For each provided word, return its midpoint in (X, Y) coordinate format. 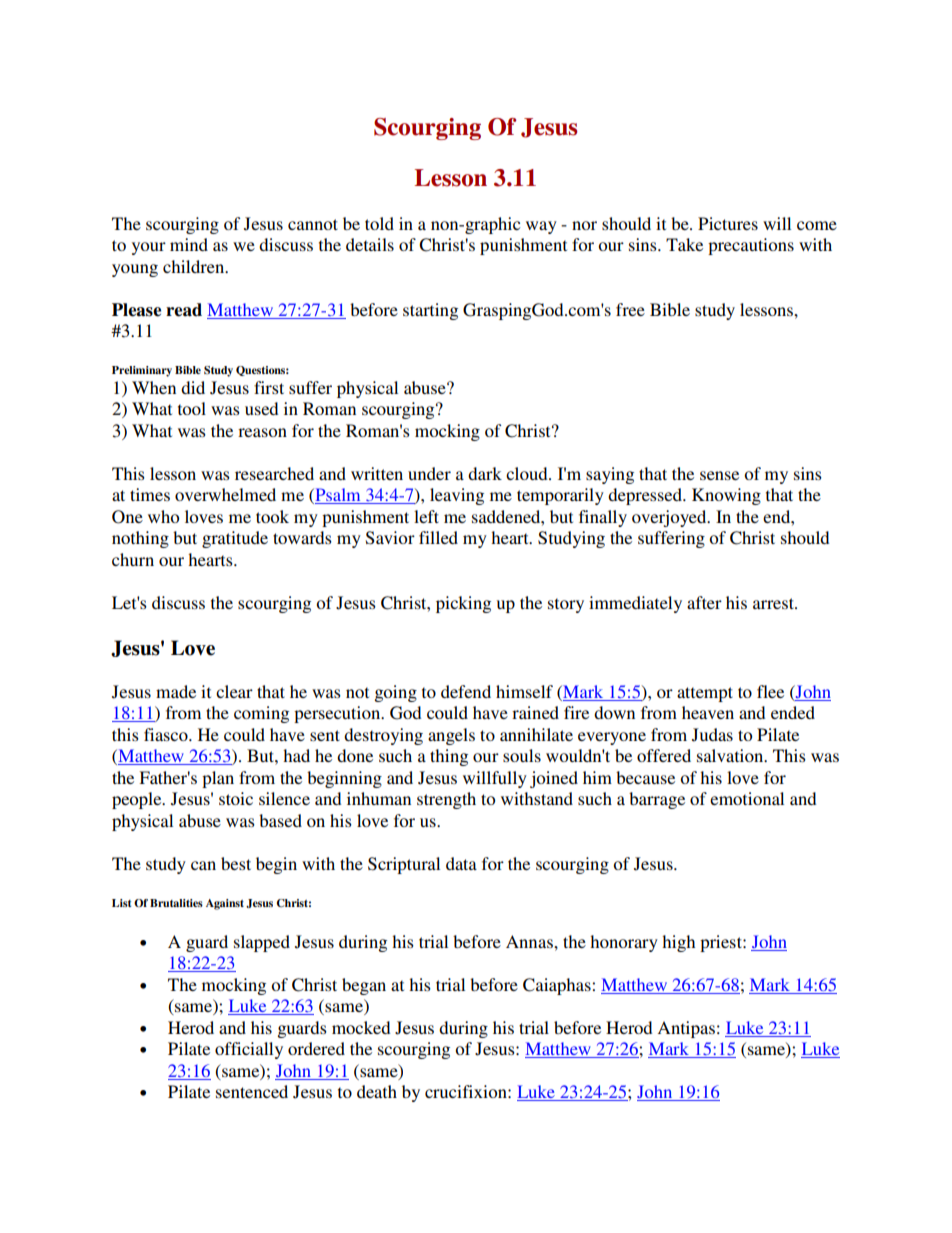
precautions (751, 246)
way (541, 227)
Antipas (686, 1029)
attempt (705, 694)
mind (189, 244)
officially (249, 1050)
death (377, 1091)
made (176, 691)
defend (466, 691)
